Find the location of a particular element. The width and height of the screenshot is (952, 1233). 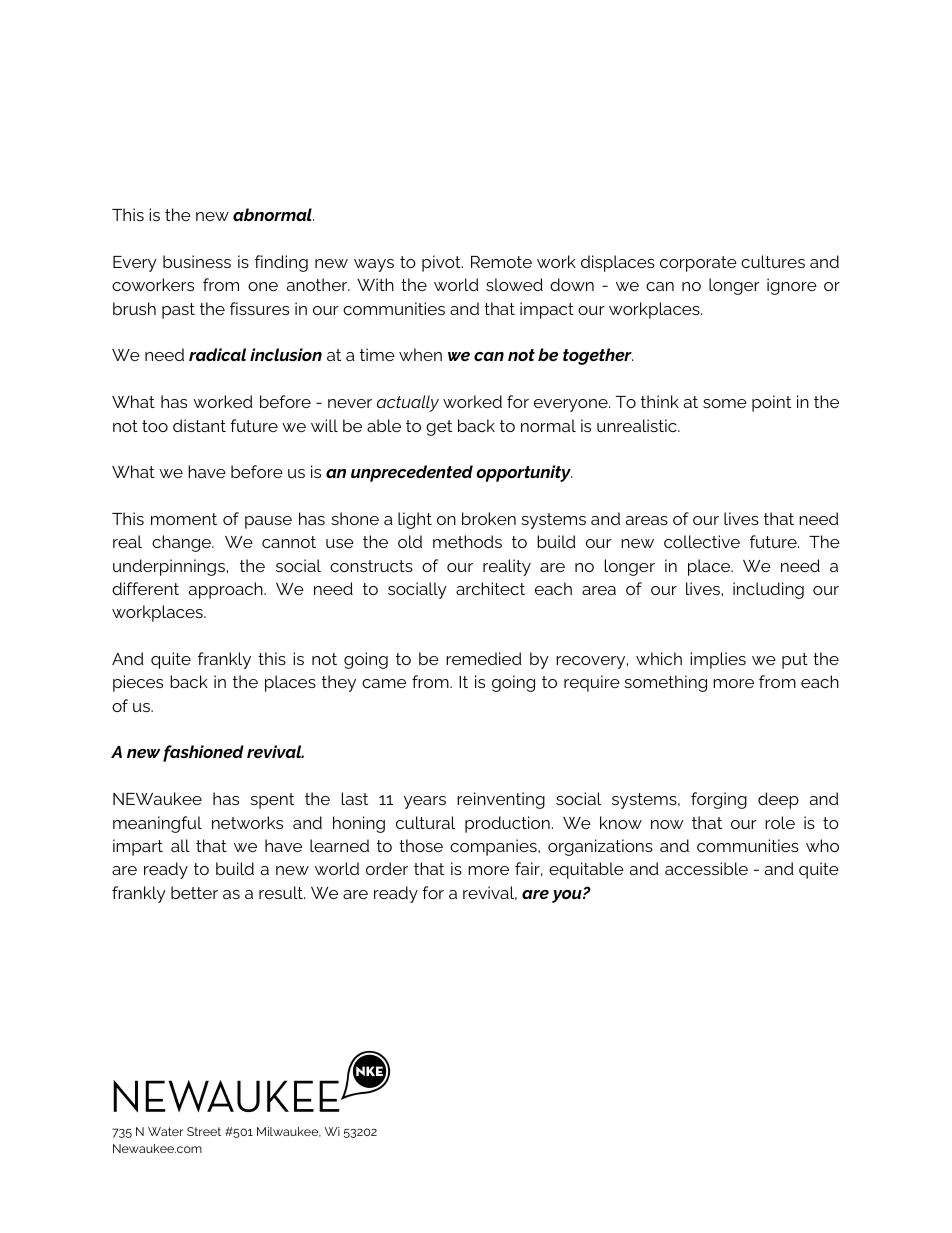

slowed is located at coordinates (514, 284).
